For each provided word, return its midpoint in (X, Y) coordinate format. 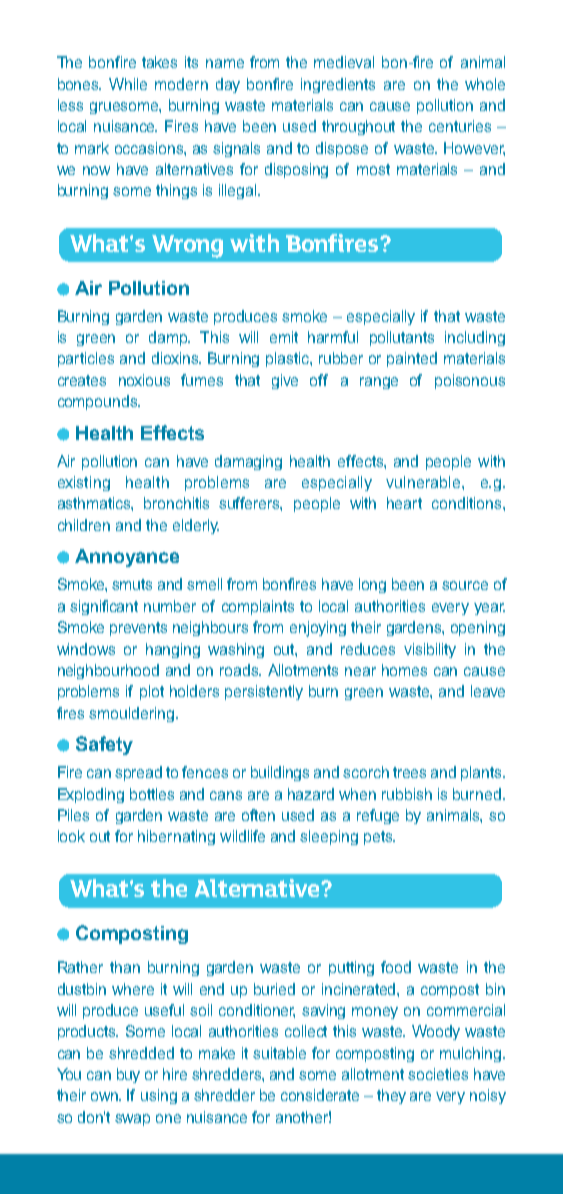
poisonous (470, 381)
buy (128, 1075)
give (285, 381)
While (128, 84)
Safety (104, 745)
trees (409, 772)
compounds (98, 402)
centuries (460, 126)
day (228, 85)
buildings (280, 773)
